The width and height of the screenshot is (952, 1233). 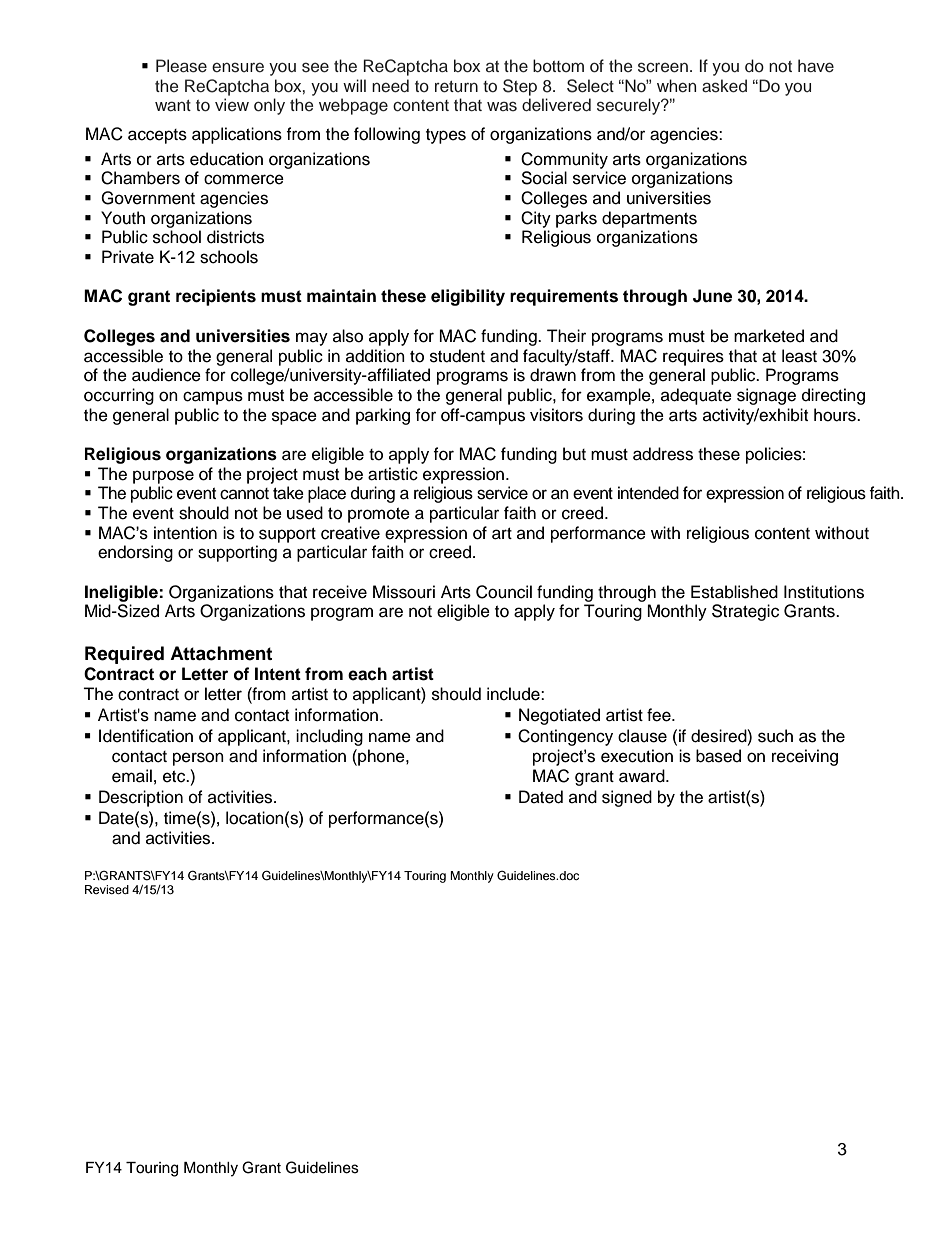 What do you see at coordinates (456, 87) in the screenshot?
I see `return` at bounding box center [456, 87].
